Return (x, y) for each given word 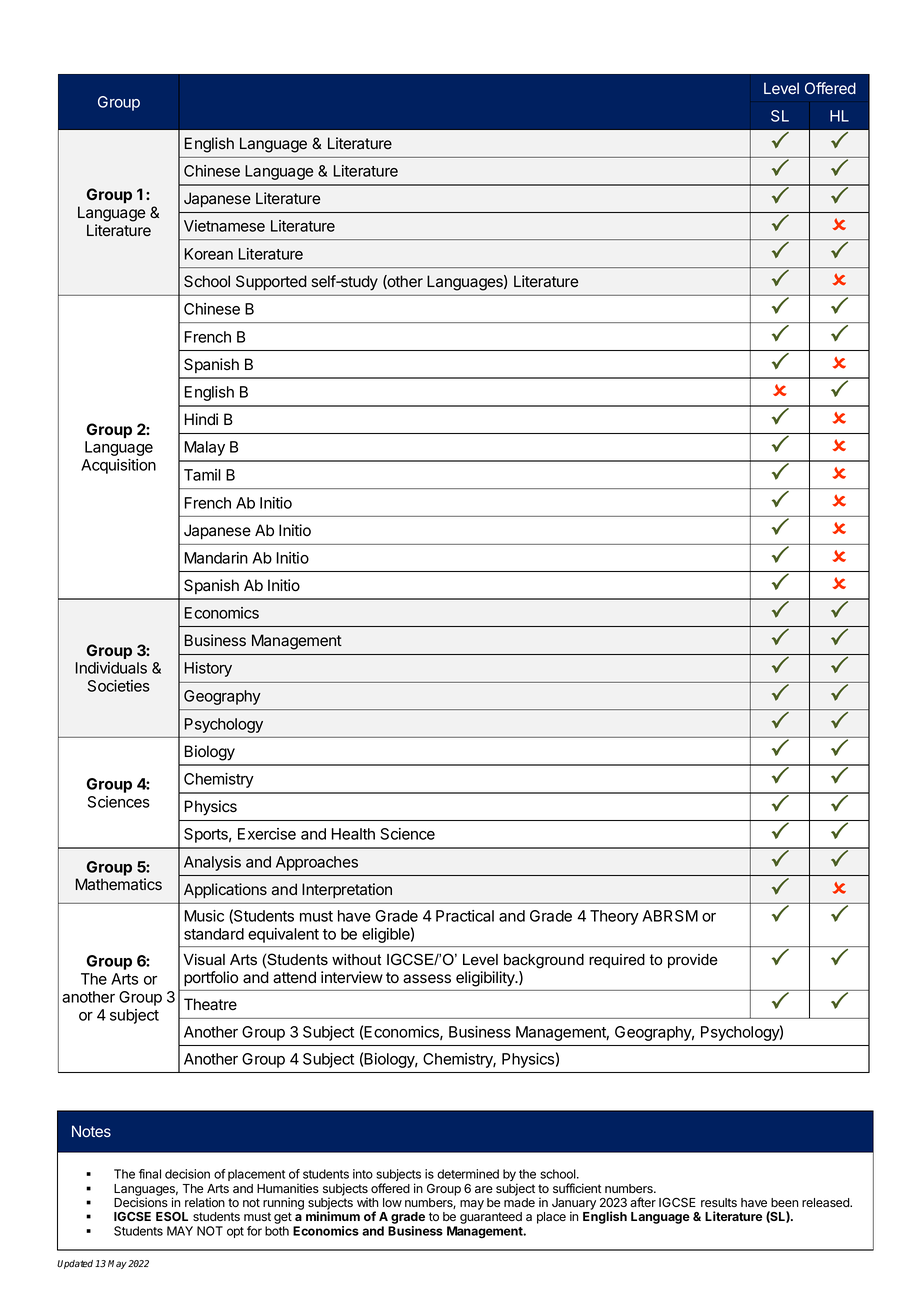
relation (205, 1202)
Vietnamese (224, 226)
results (719, 1202)
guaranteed (491, 1218)
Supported (271, 283)
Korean (209, 254)
